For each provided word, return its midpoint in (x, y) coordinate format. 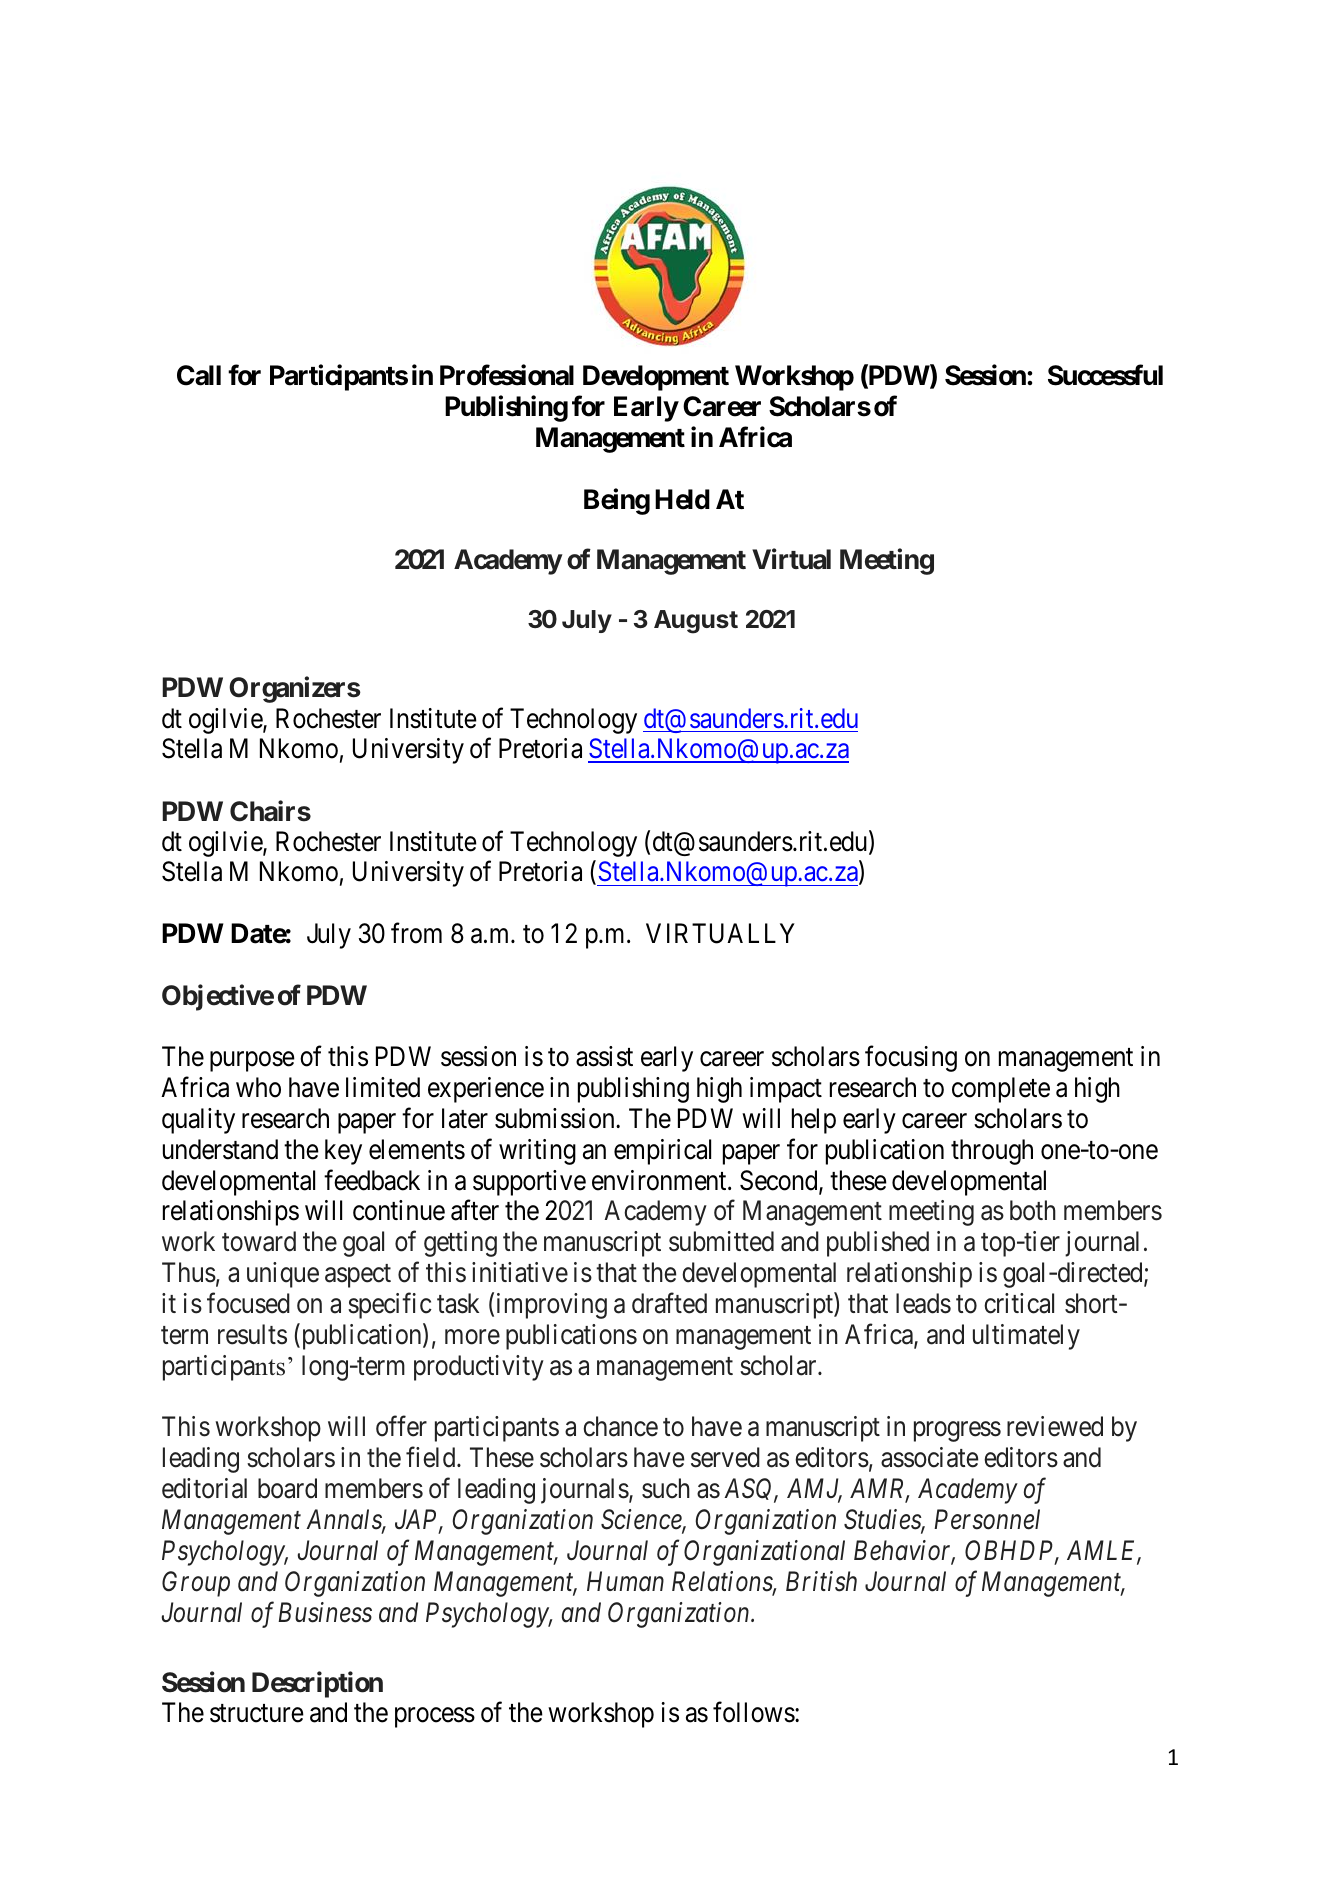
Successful (1105, 375)
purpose (252, 1062)
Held (682, 499)
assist (604, 1056)
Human (625, 1581)
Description (317, 1684)
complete (1001, 1090)
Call (199, 375)
